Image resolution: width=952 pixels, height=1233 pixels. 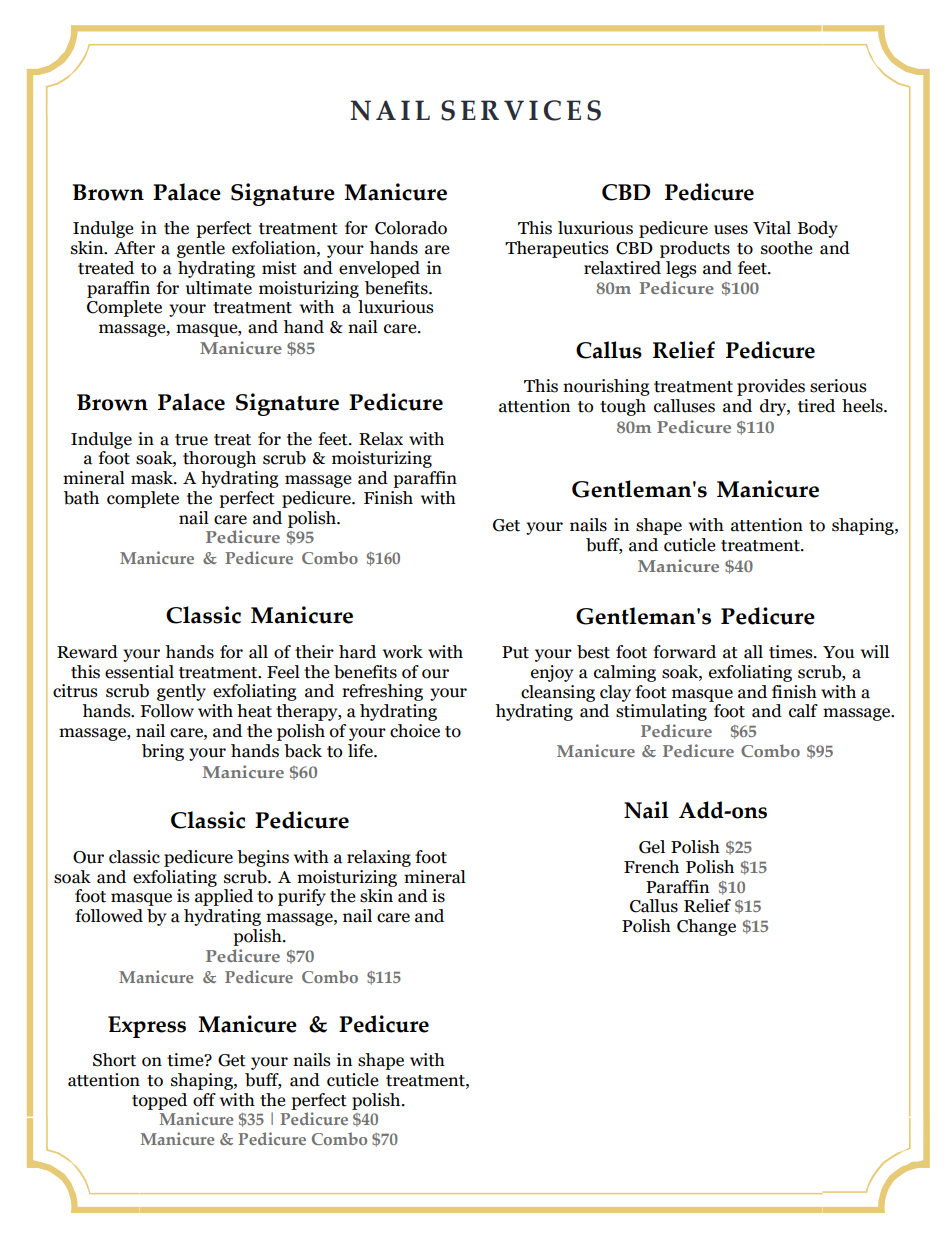 I want to click on applied, so click(x=224, y=897).
